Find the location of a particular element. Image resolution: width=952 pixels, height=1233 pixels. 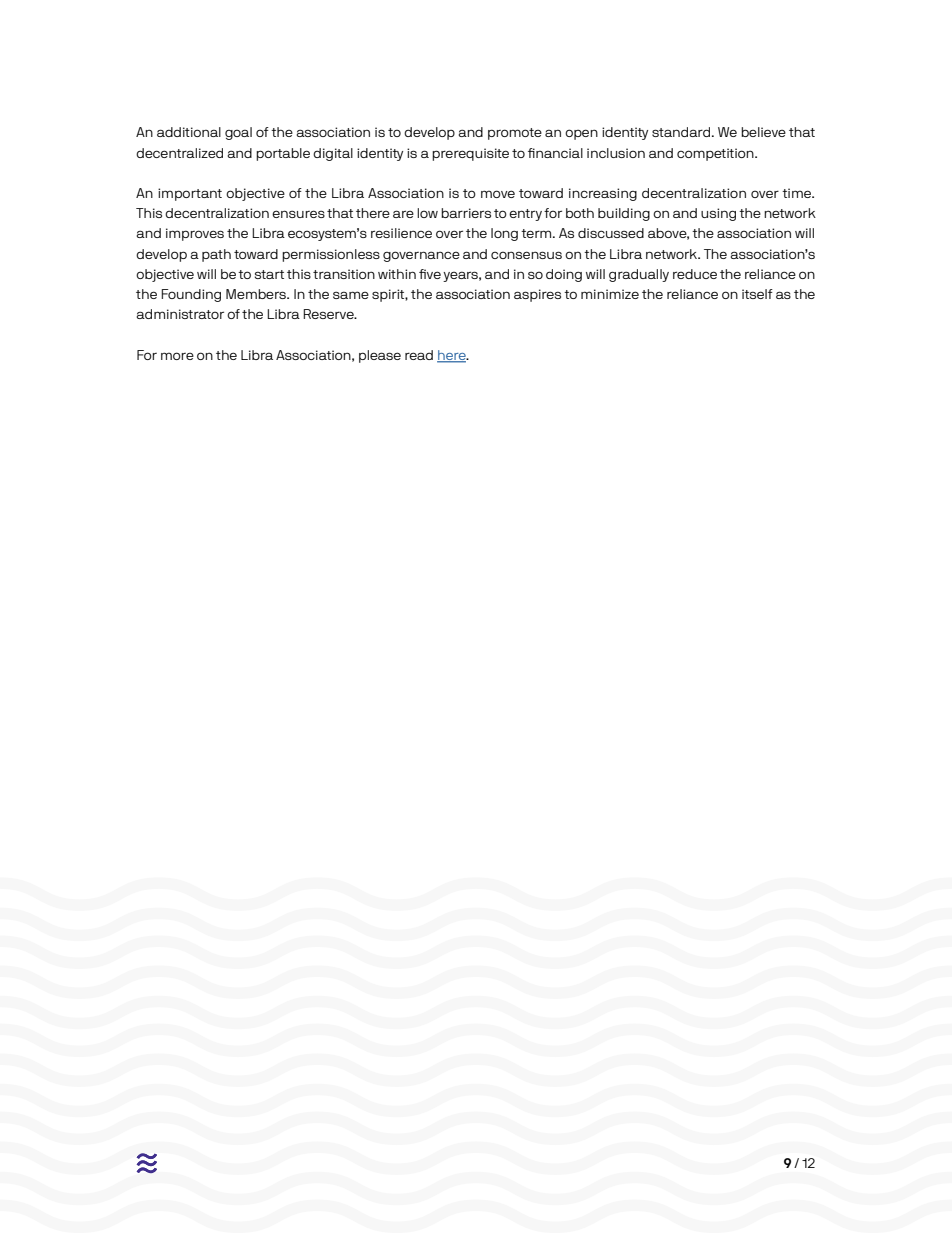

more is located at coordinates (177, 356).
